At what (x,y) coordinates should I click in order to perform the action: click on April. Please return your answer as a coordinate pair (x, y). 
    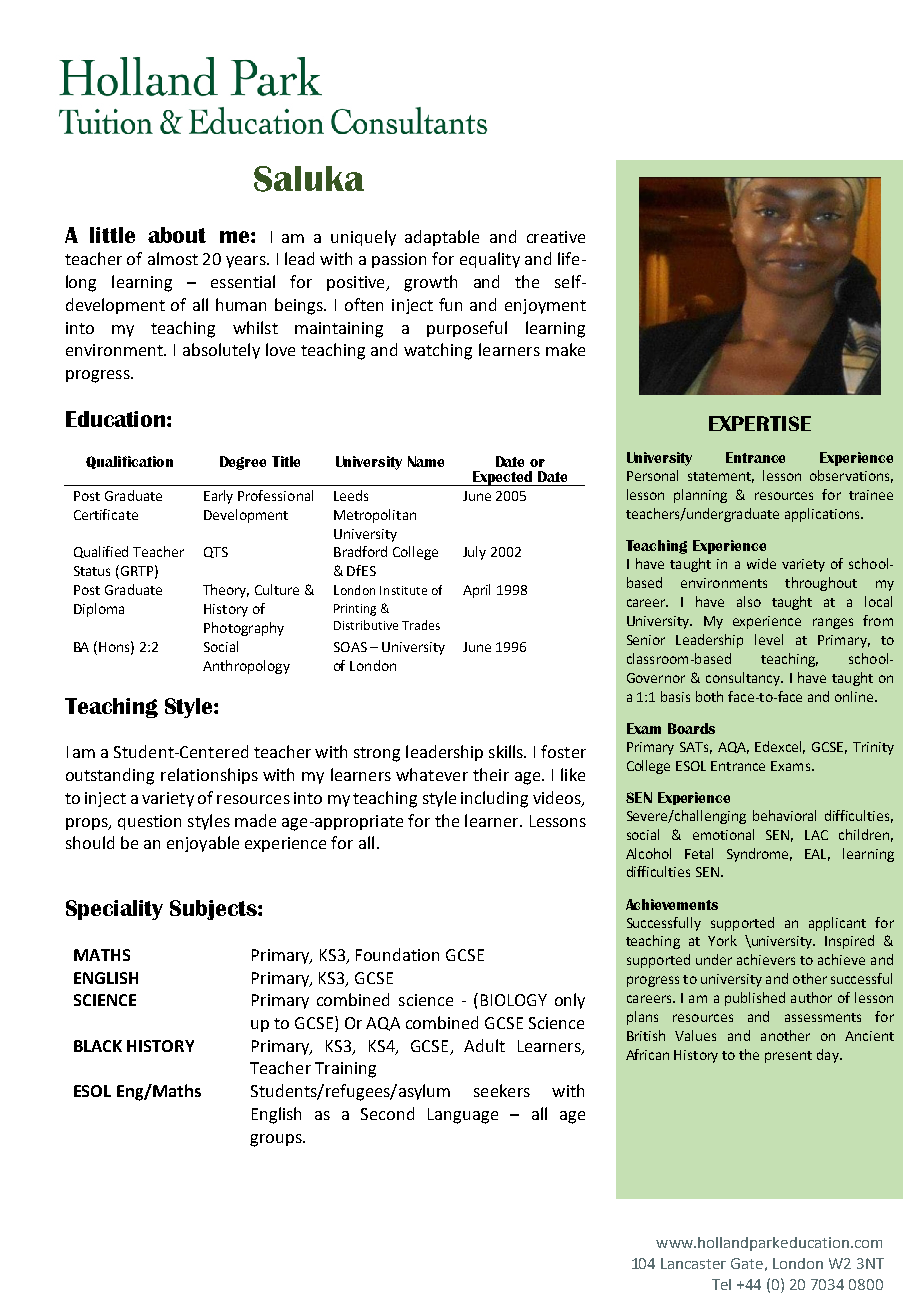
    Looking at the image, I should click on (476, 591).
